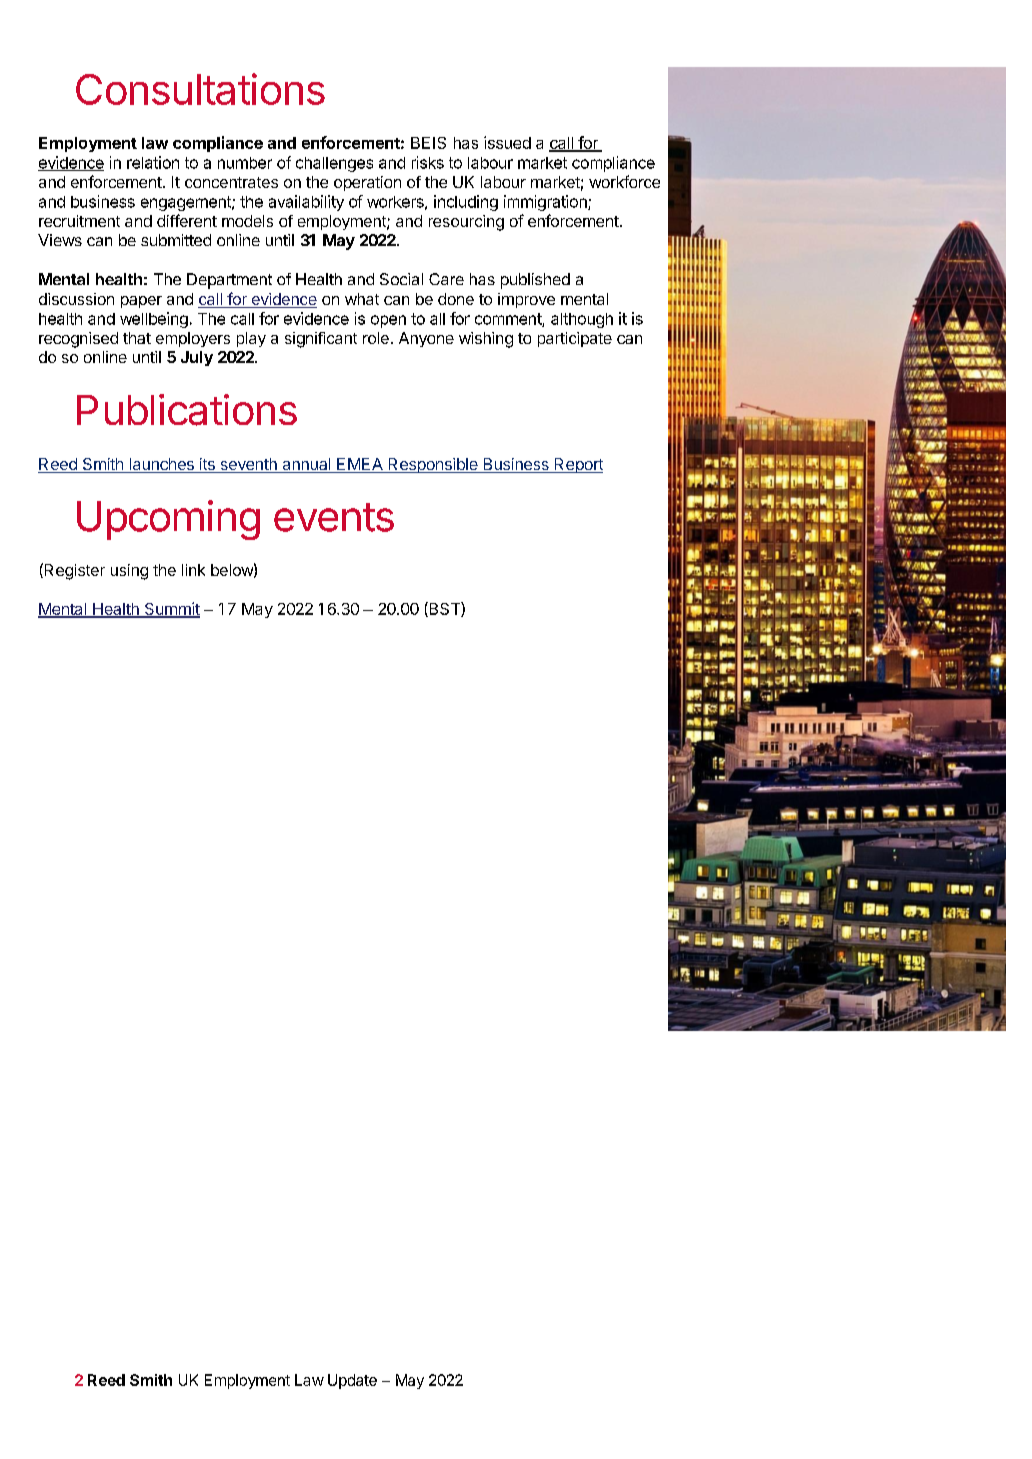  I want to click on relation, so click(153, 162).
